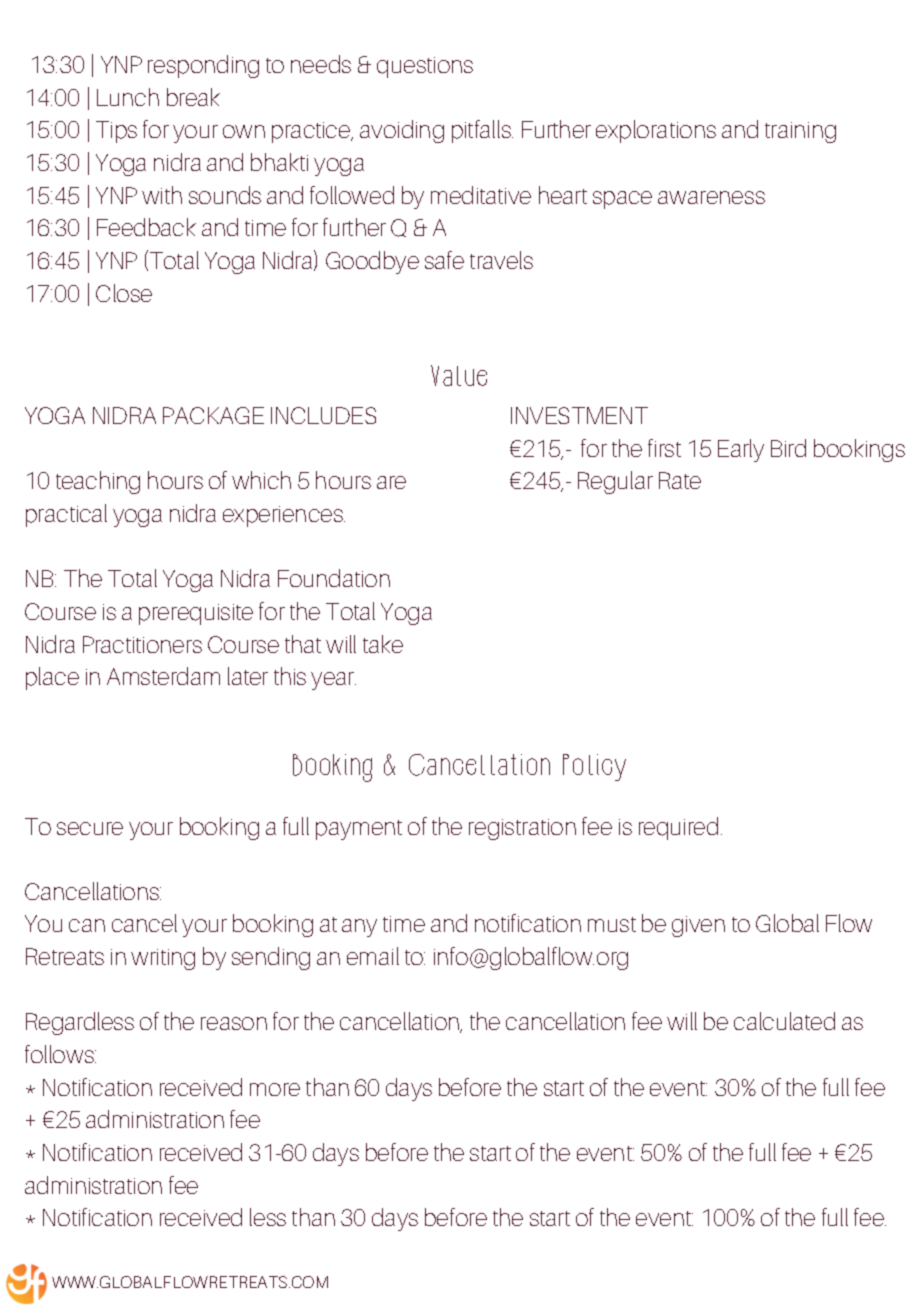  What do you see at coordinates (656, 131) in the page?
I see `explorations` at bounding box center [656, 131].
